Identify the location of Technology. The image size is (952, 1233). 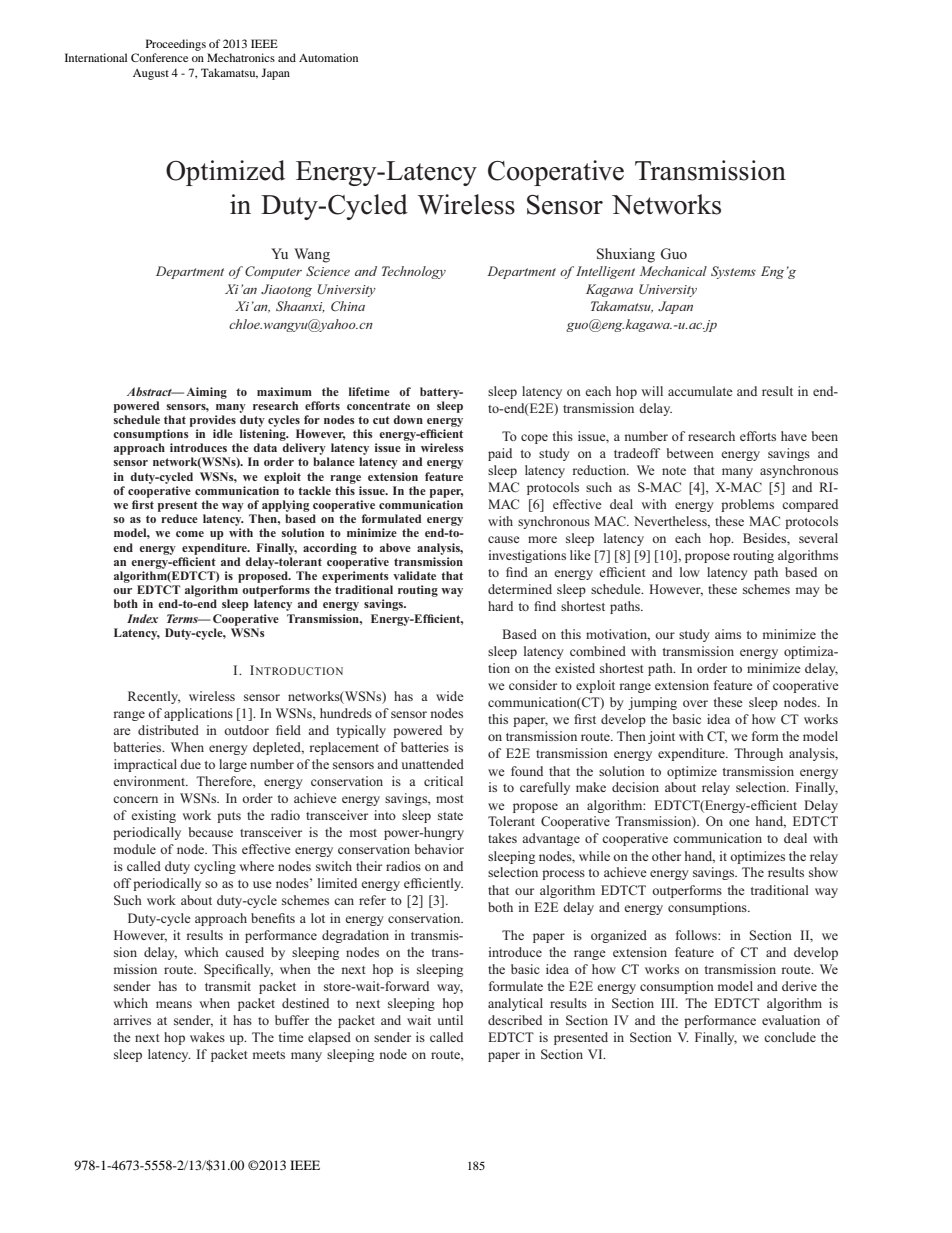
(414, 272).
